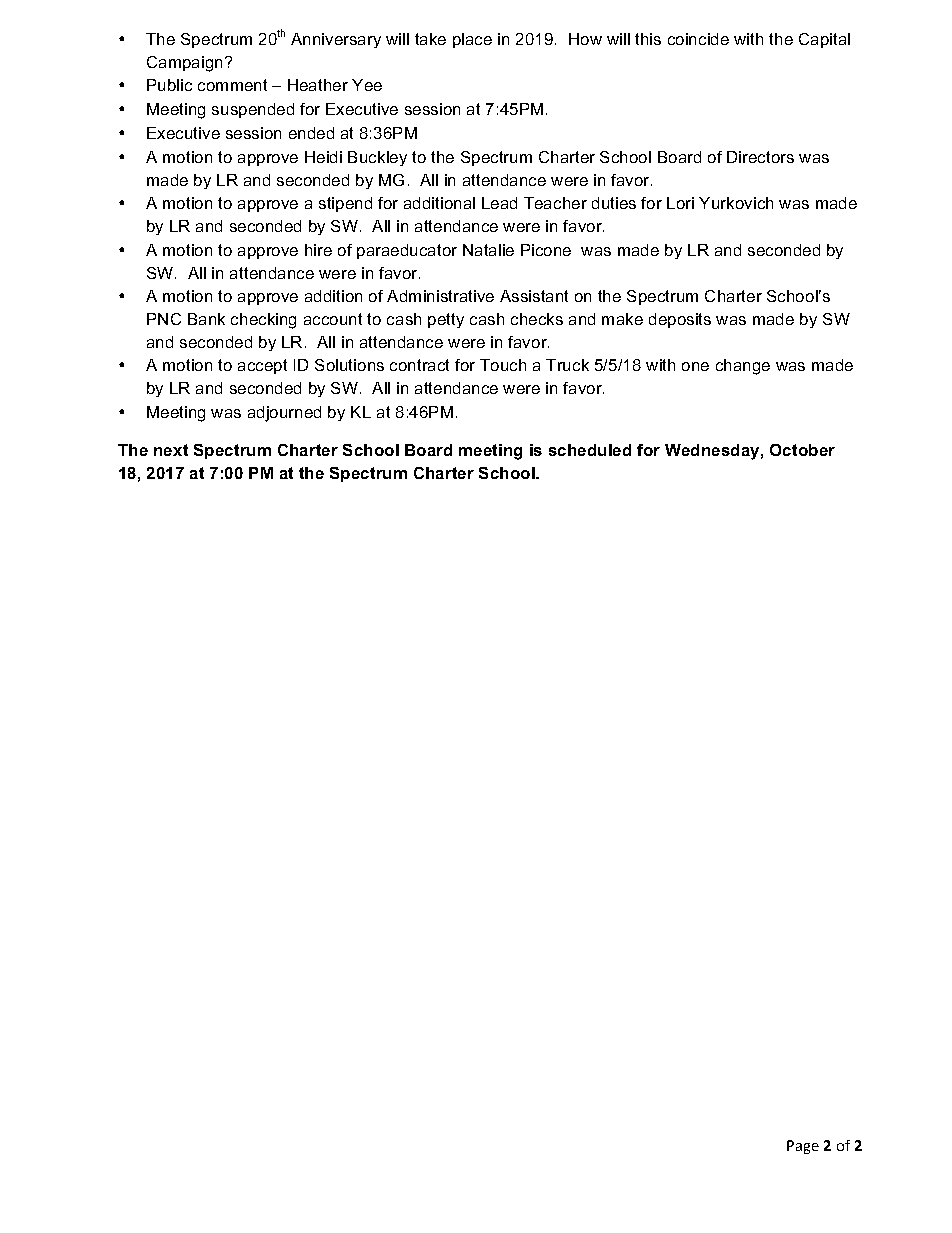 This image has width=952, height=1233. Describe the element at coordinates (472, 40) in the image. I see `place` at that location.
